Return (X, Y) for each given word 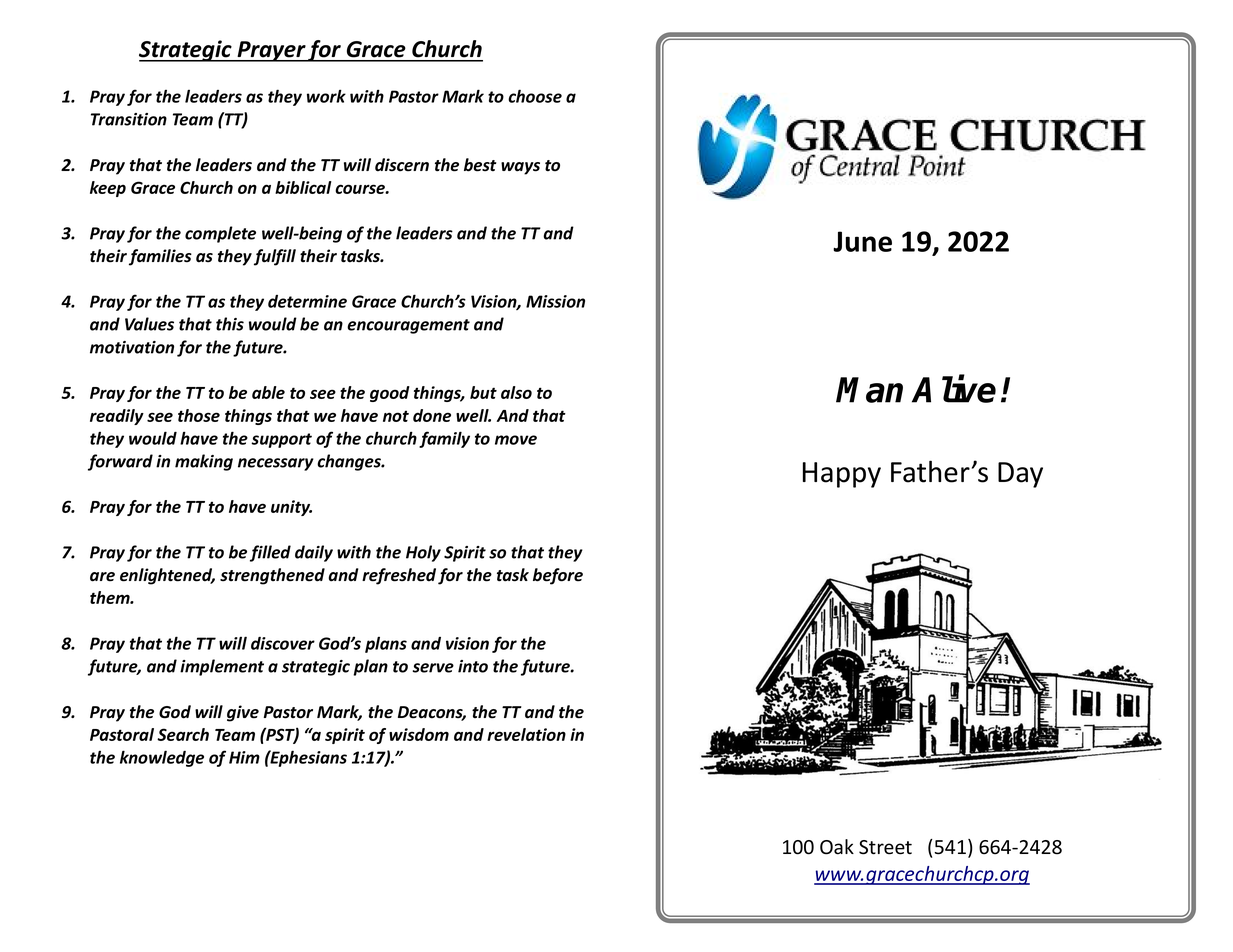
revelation (526, 734)
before (558, 576)
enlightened (167, 576)
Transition (129, 119)
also (516, 392)
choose (535, 96)
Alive (954, 389)
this (230, 324)
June (862, 241)
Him (244, 757)
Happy (842, 475)
